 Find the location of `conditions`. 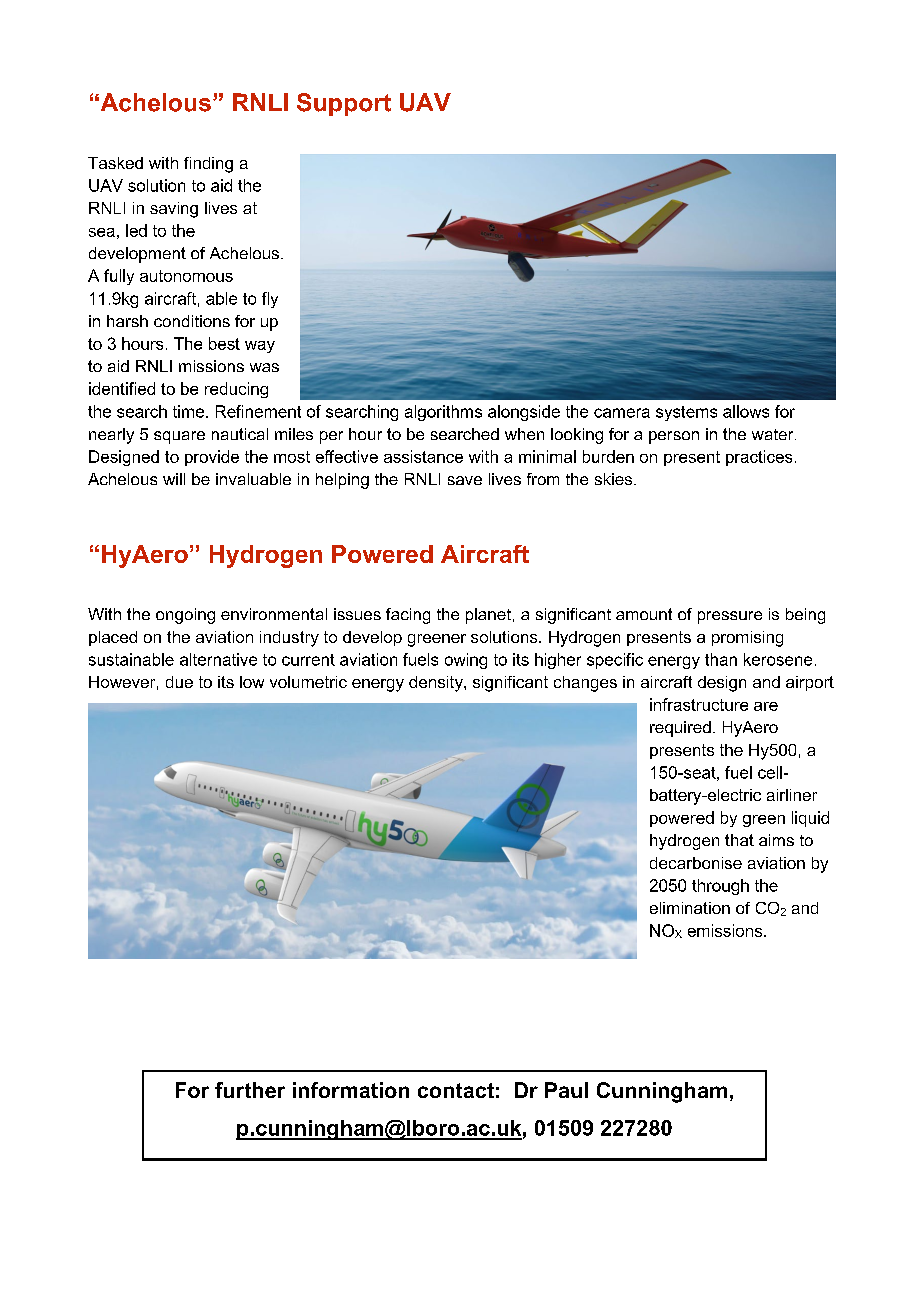

conditions is located at coordinates (192, 321).
